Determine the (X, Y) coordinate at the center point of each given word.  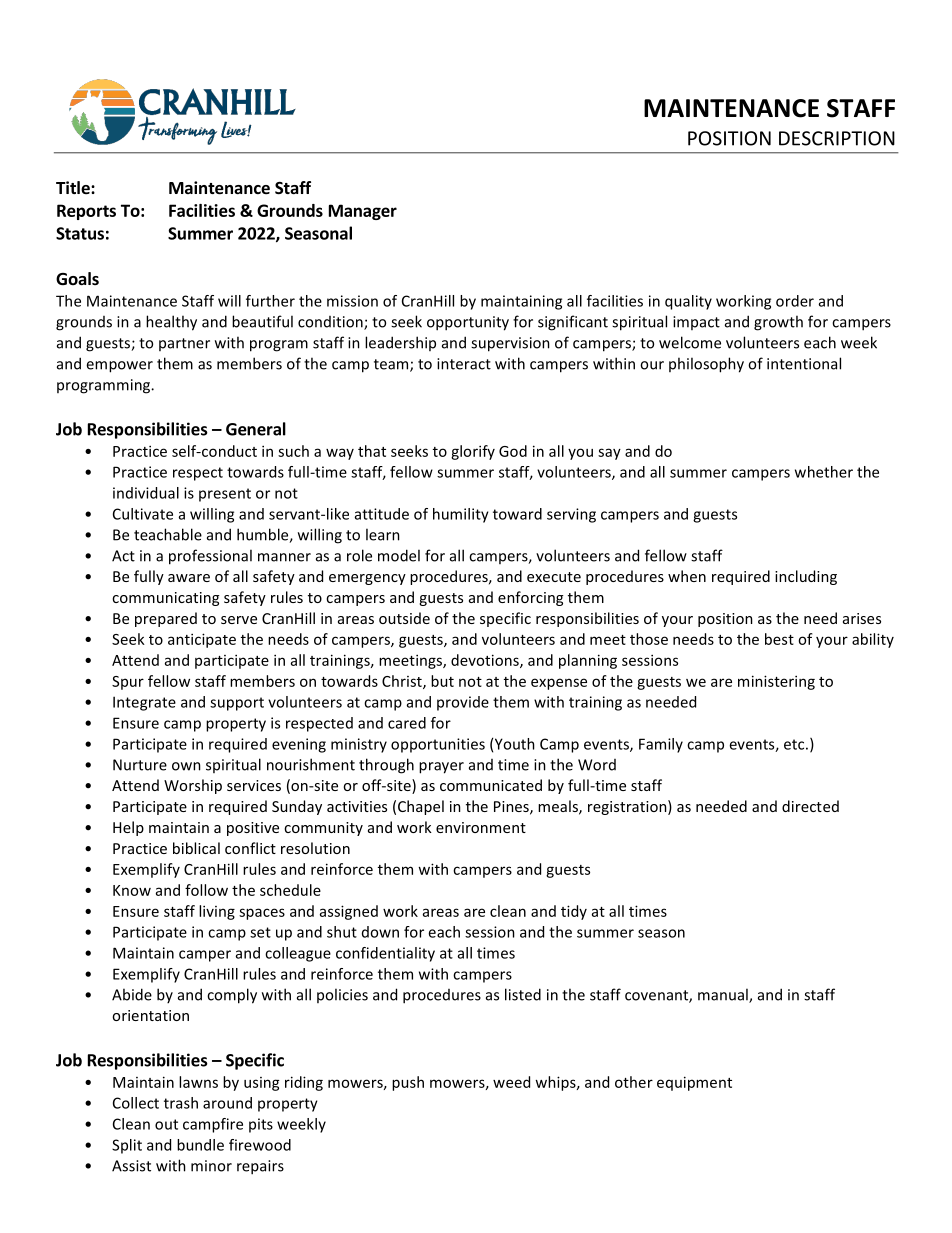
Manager (363, 212)
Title (74, 188)
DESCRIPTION (837, 138)
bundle (200, 1145)
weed (511, 1082)
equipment (694, 1083)
